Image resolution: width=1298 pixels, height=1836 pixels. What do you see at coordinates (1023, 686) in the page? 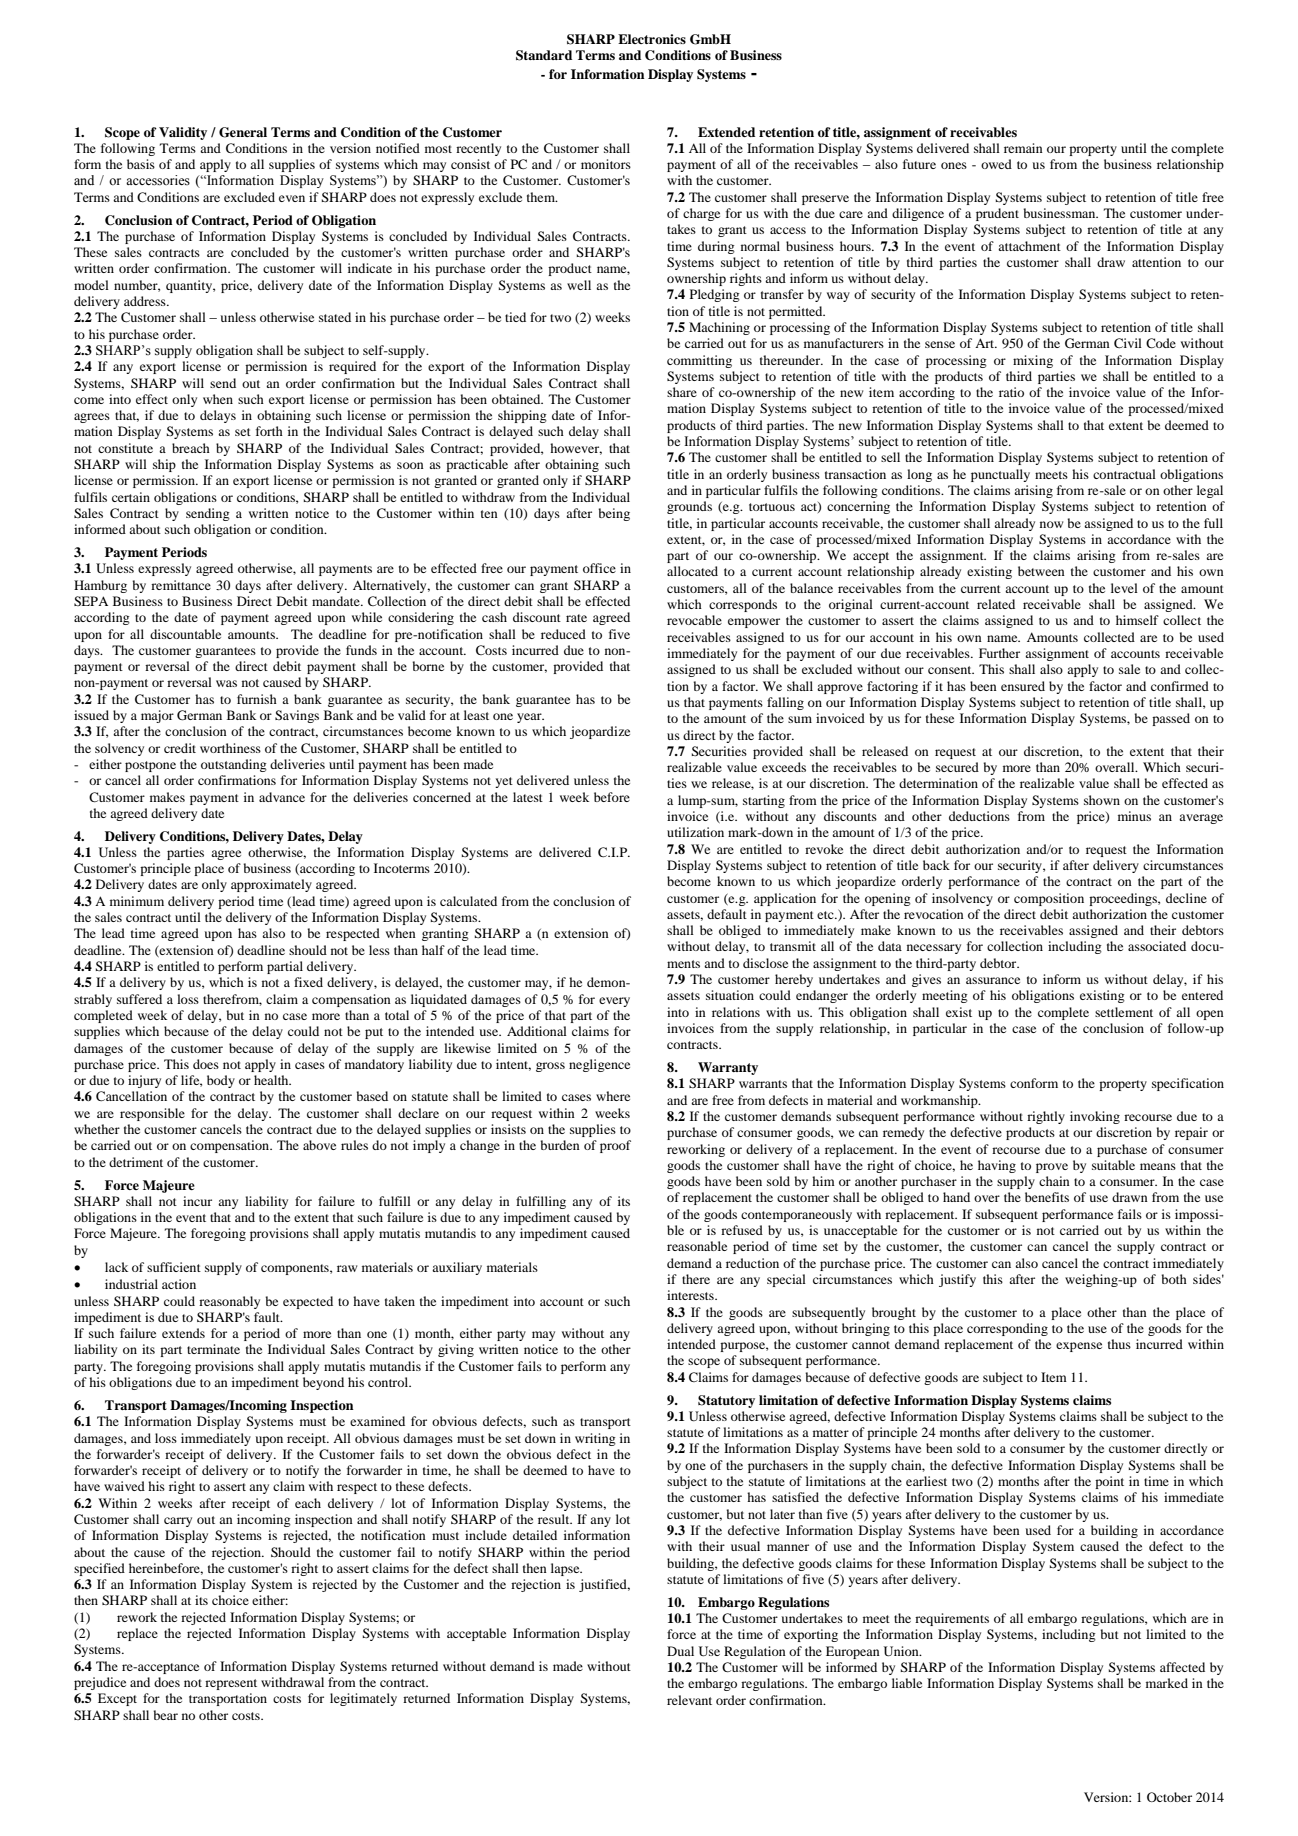
I see `ensured` at bounding box center [1023, 686].
